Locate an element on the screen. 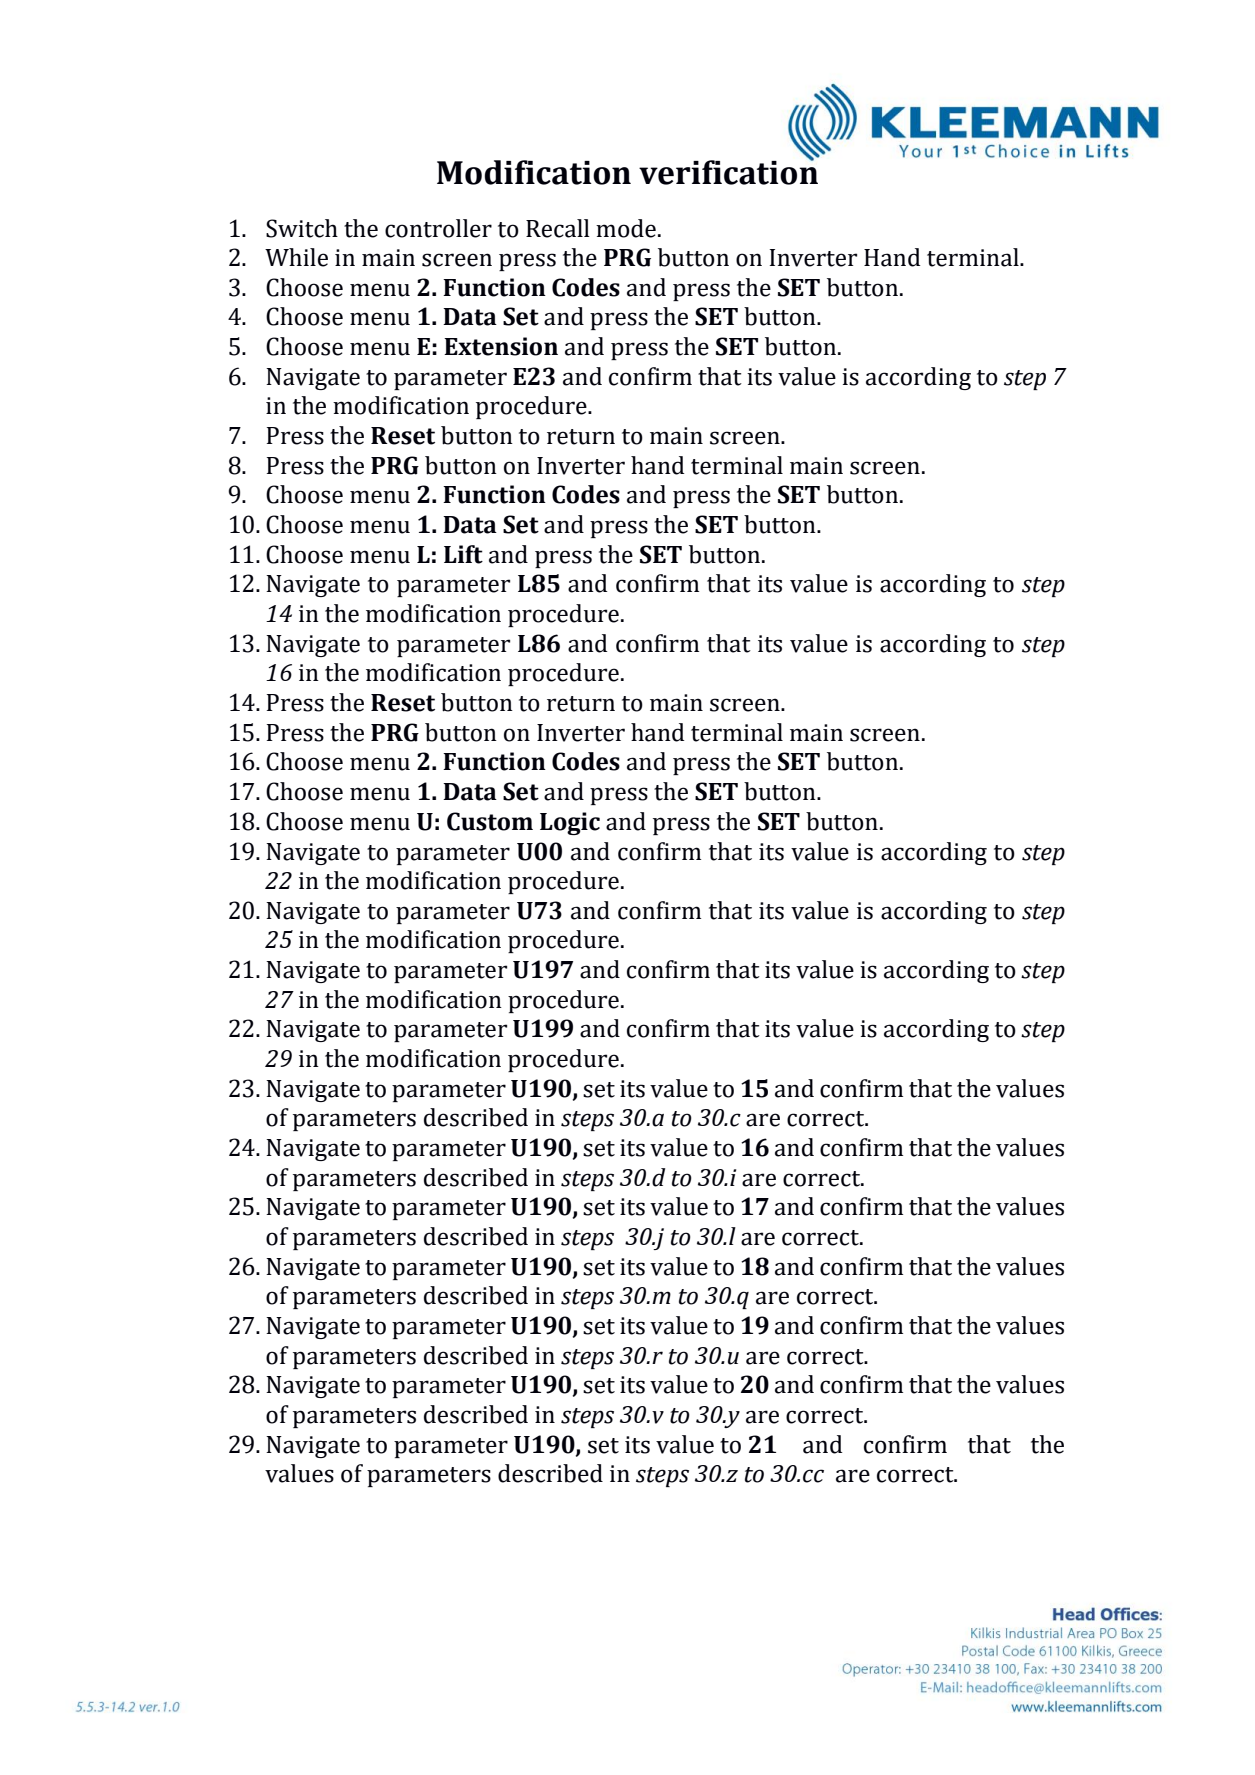 The width and height of the screenshot is (1255, 1775). Switch is located at coordinates (302, 228).
